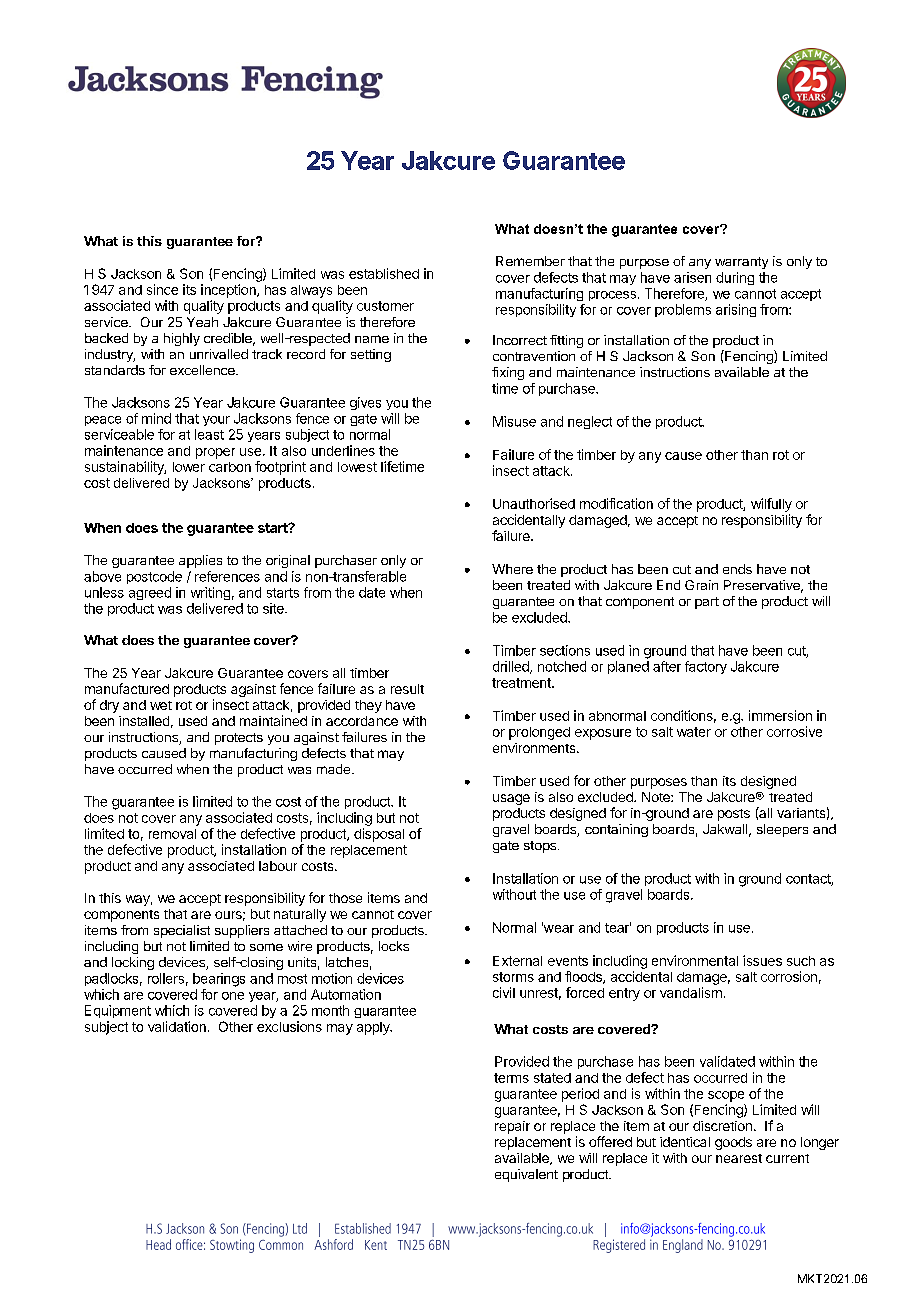  I want to click on Where, so click(512, 569).
